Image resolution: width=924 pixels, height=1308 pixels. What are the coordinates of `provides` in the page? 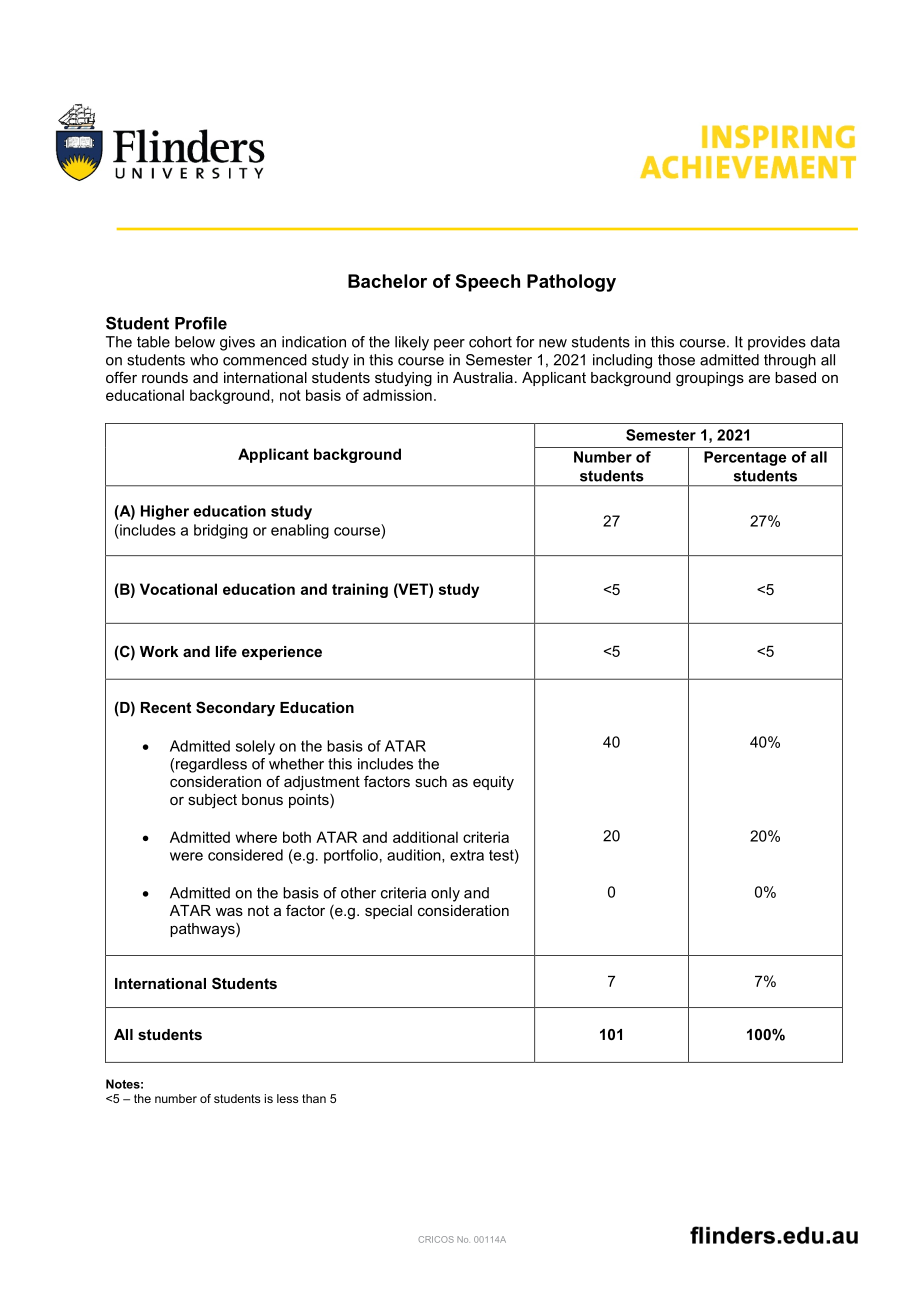 It's located at (777, 343).
